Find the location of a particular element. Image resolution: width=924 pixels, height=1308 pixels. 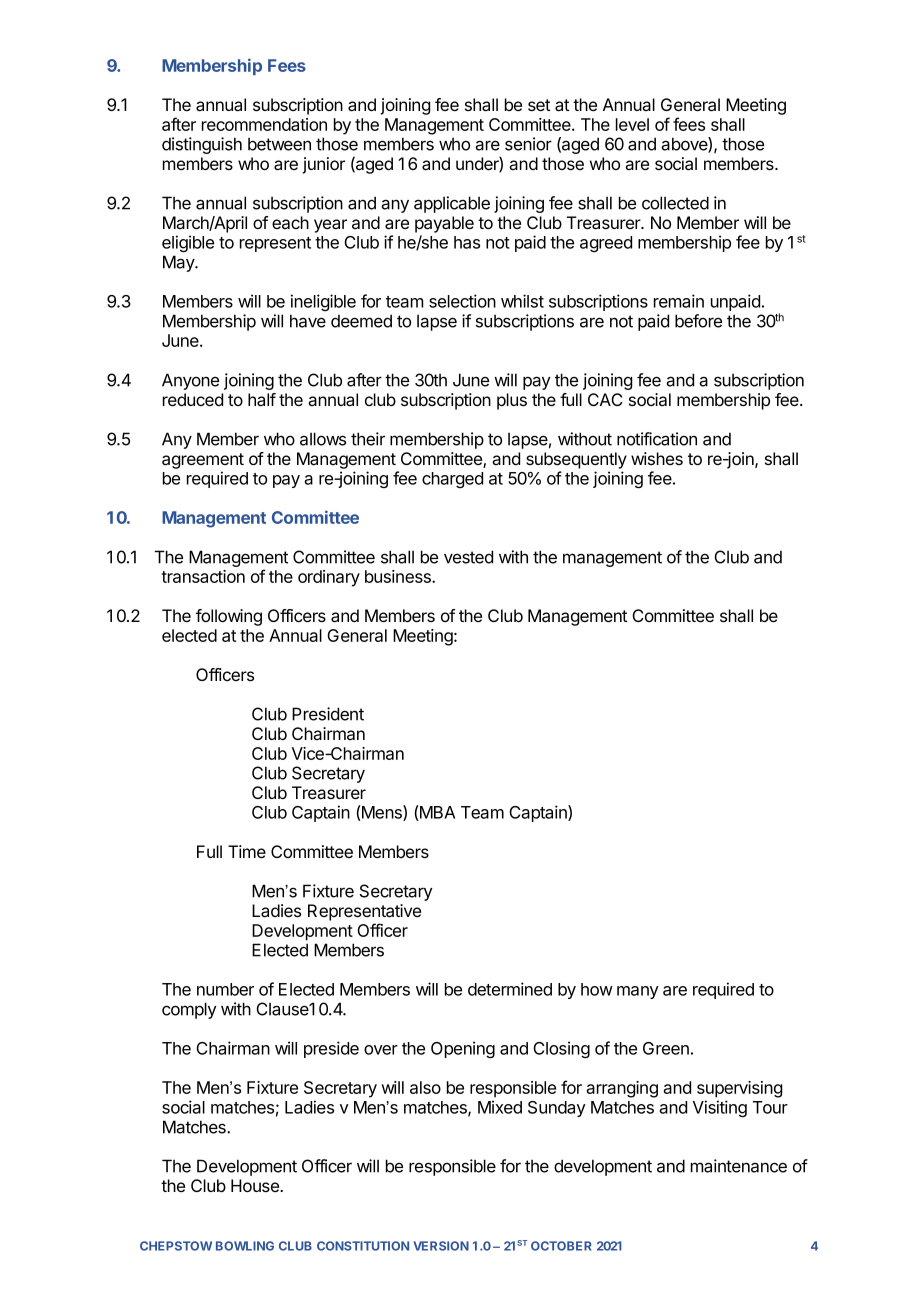

senior is located at coordinates (528, 144).
